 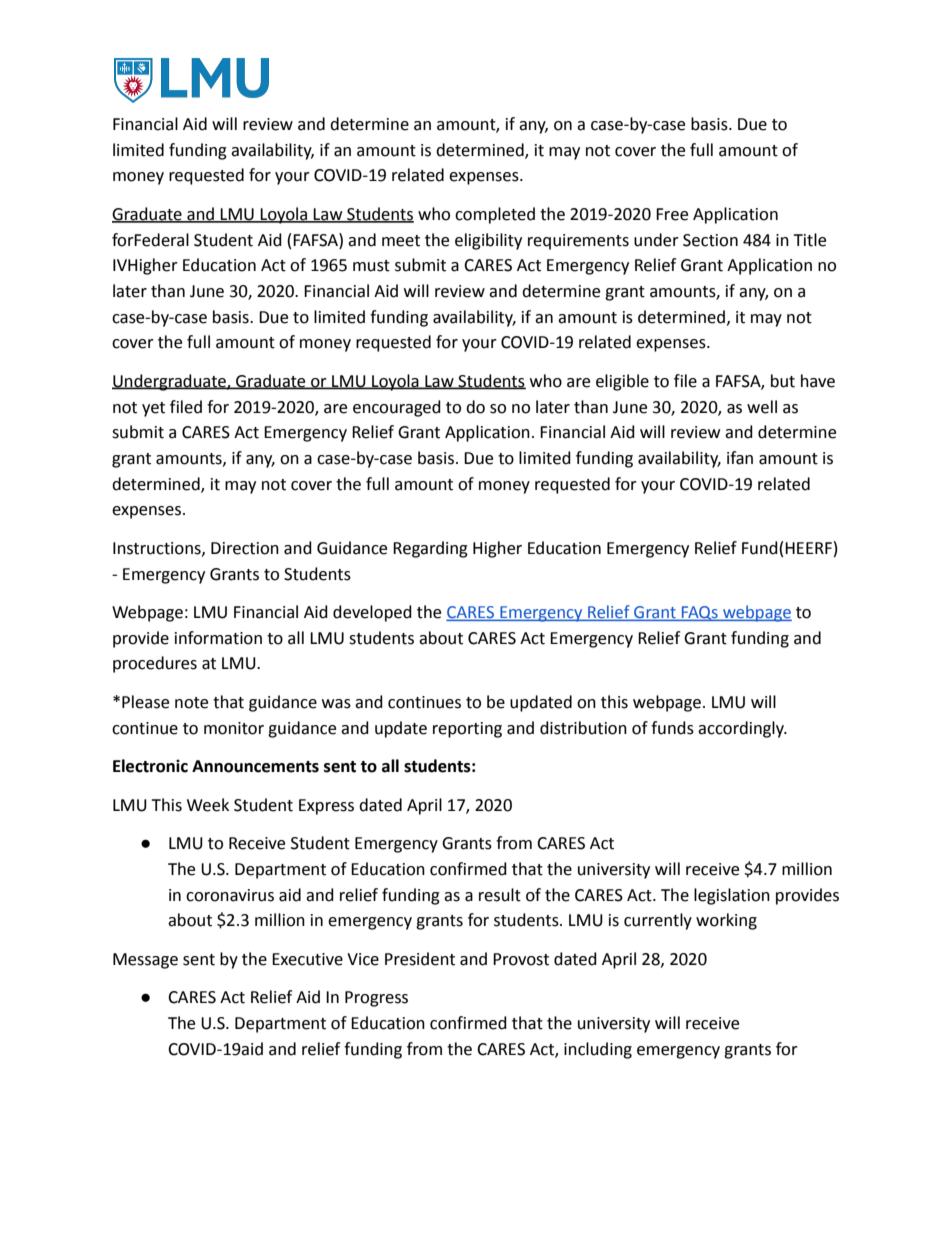 I want to click on eligibility, so click(x=488, y=241).
